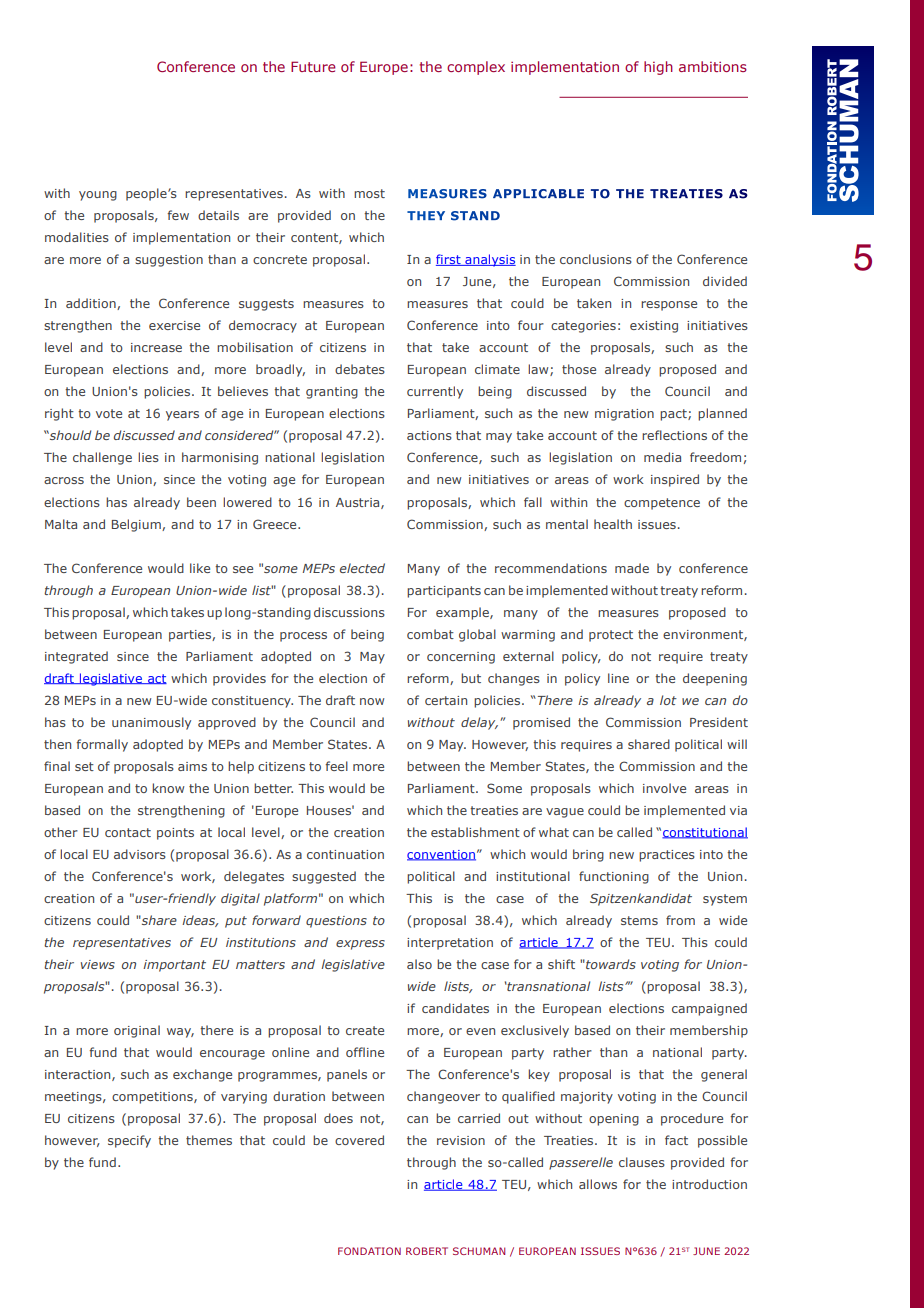 This document has width=924, height=1308. I want to click on high, so click(658, 68).
